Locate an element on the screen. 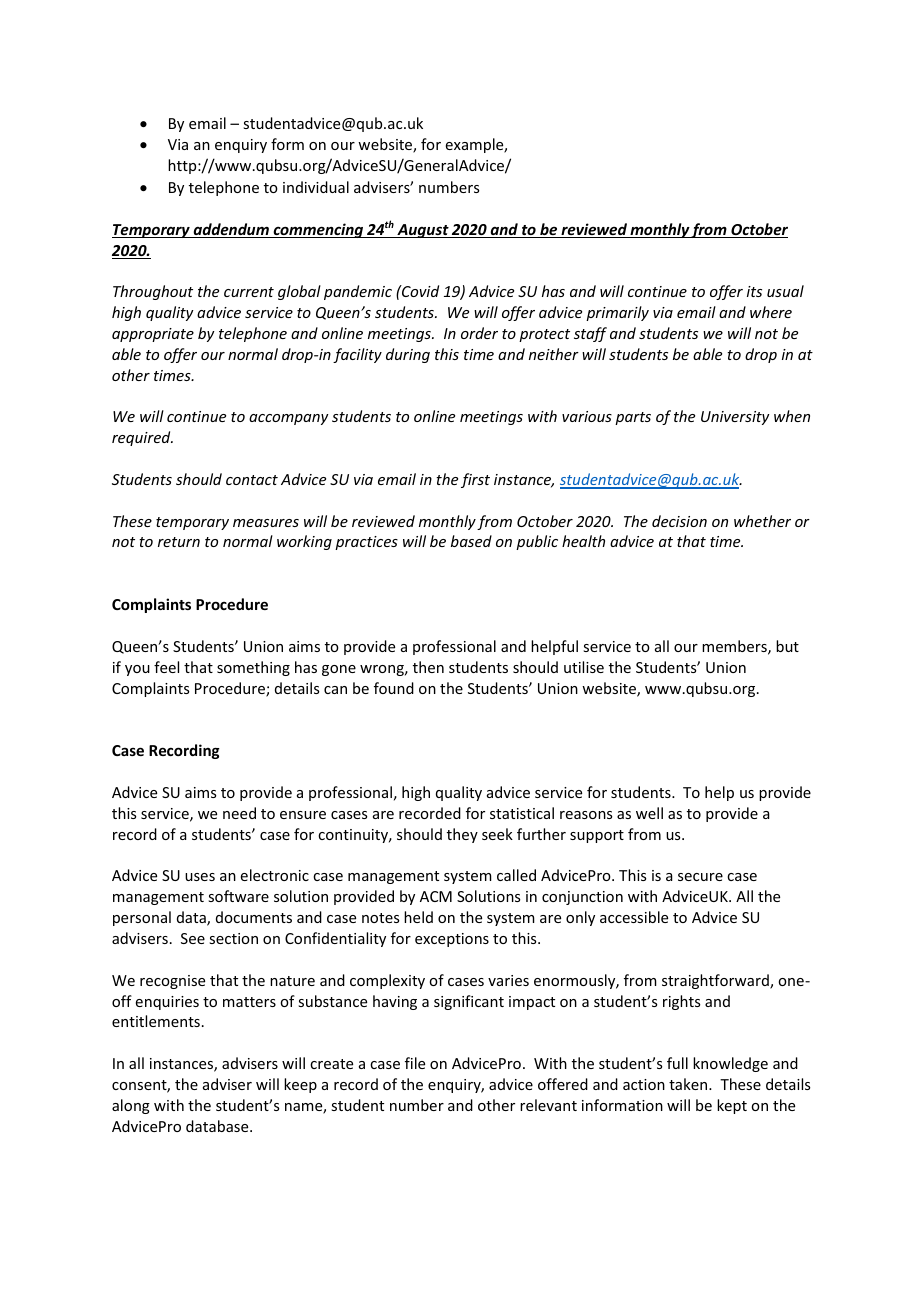  along is located at coordinates (131, 1106).
